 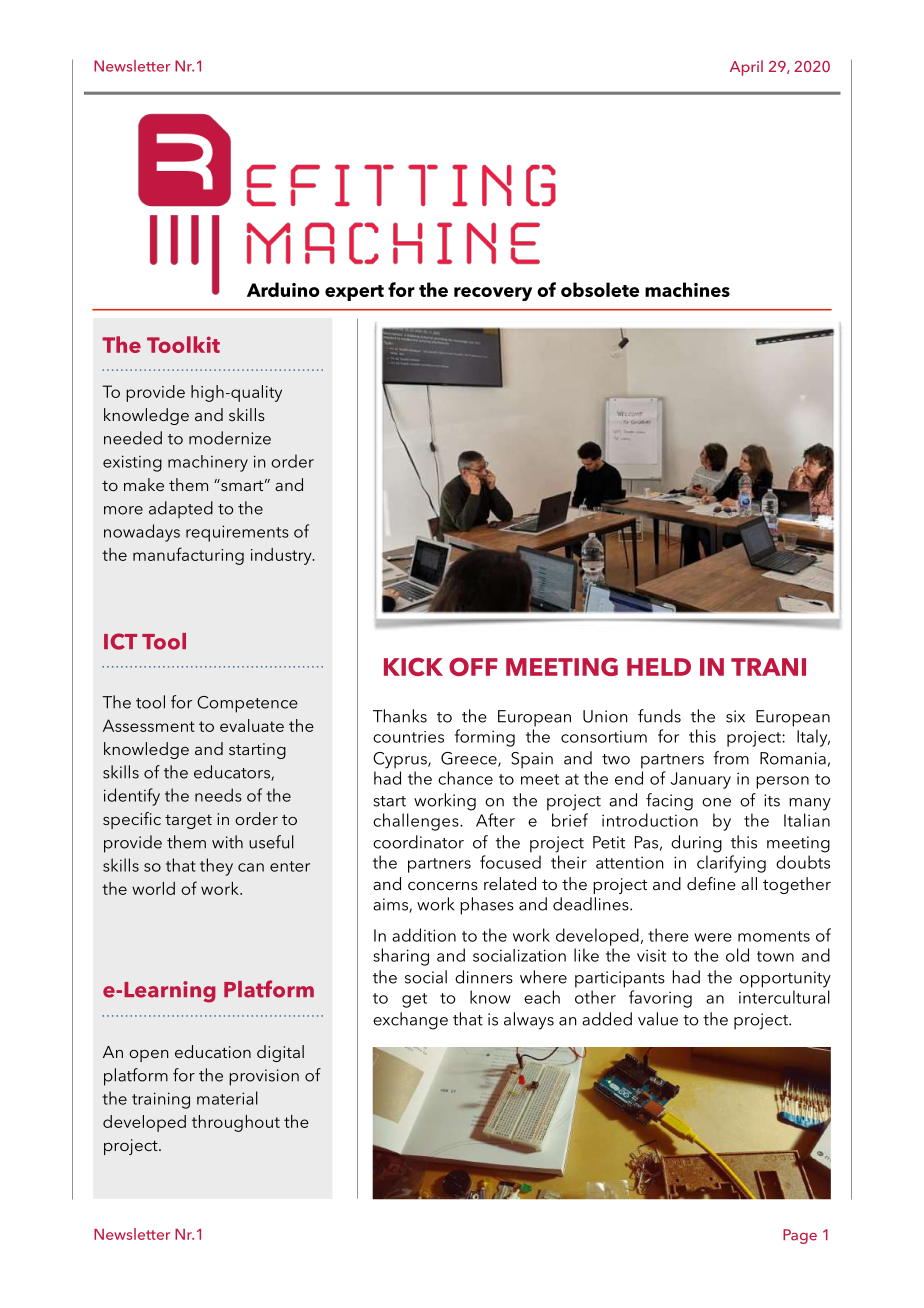 I want to click on exchange, so click(x=410, y=1021).
